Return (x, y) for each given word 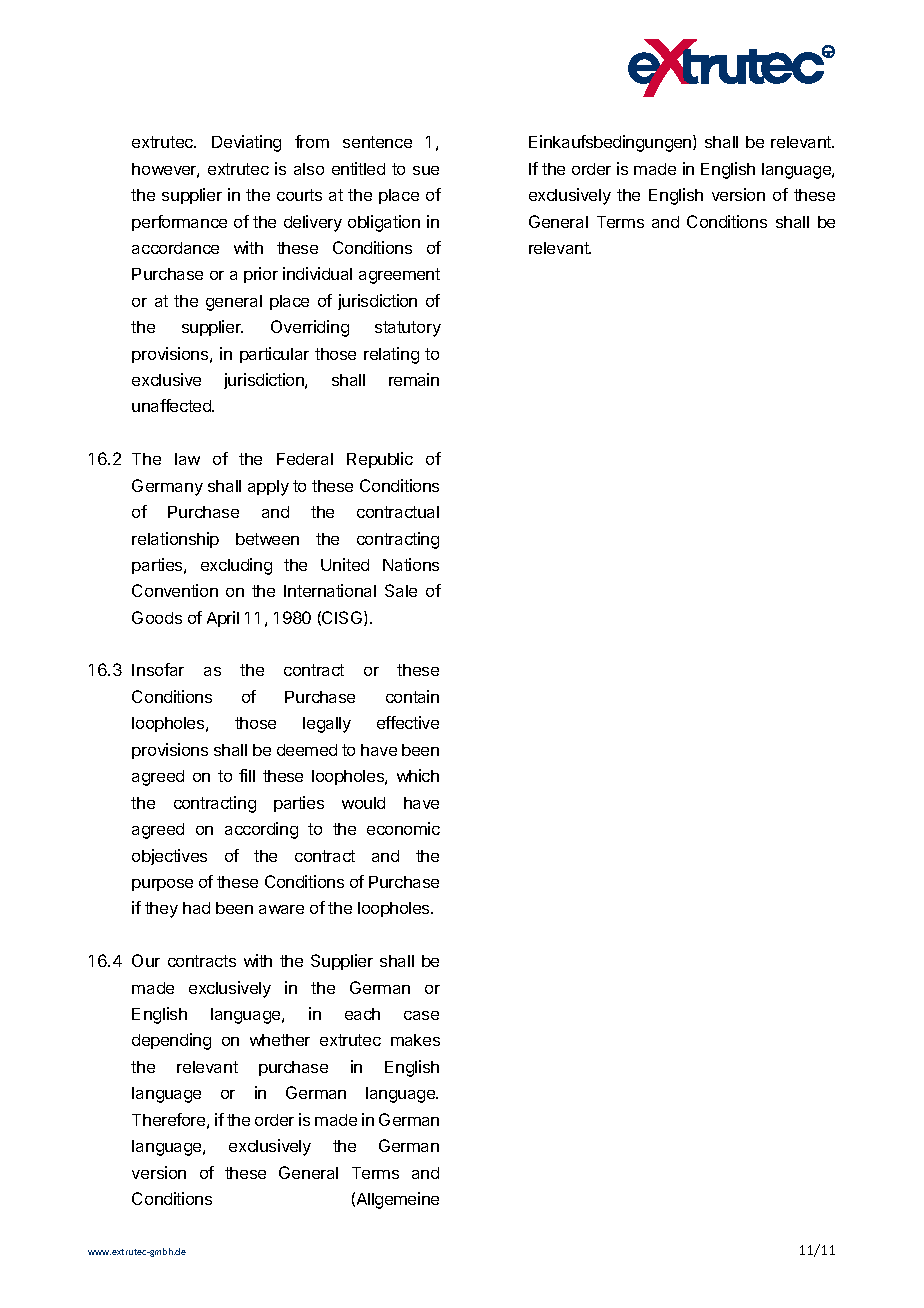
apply (268, 488)
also (309, 169)
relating (391, 355)
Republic (380, 460)
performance (179, 223)
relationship (175, 540)
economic (403, 828)
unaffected (172, 405)
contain (412, 696)
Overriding (310, 328)
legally (327, 725)
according (261, 830)
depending (171, 1041)
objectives (169, 857)
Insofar (158, 669)
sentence (377, 142)
